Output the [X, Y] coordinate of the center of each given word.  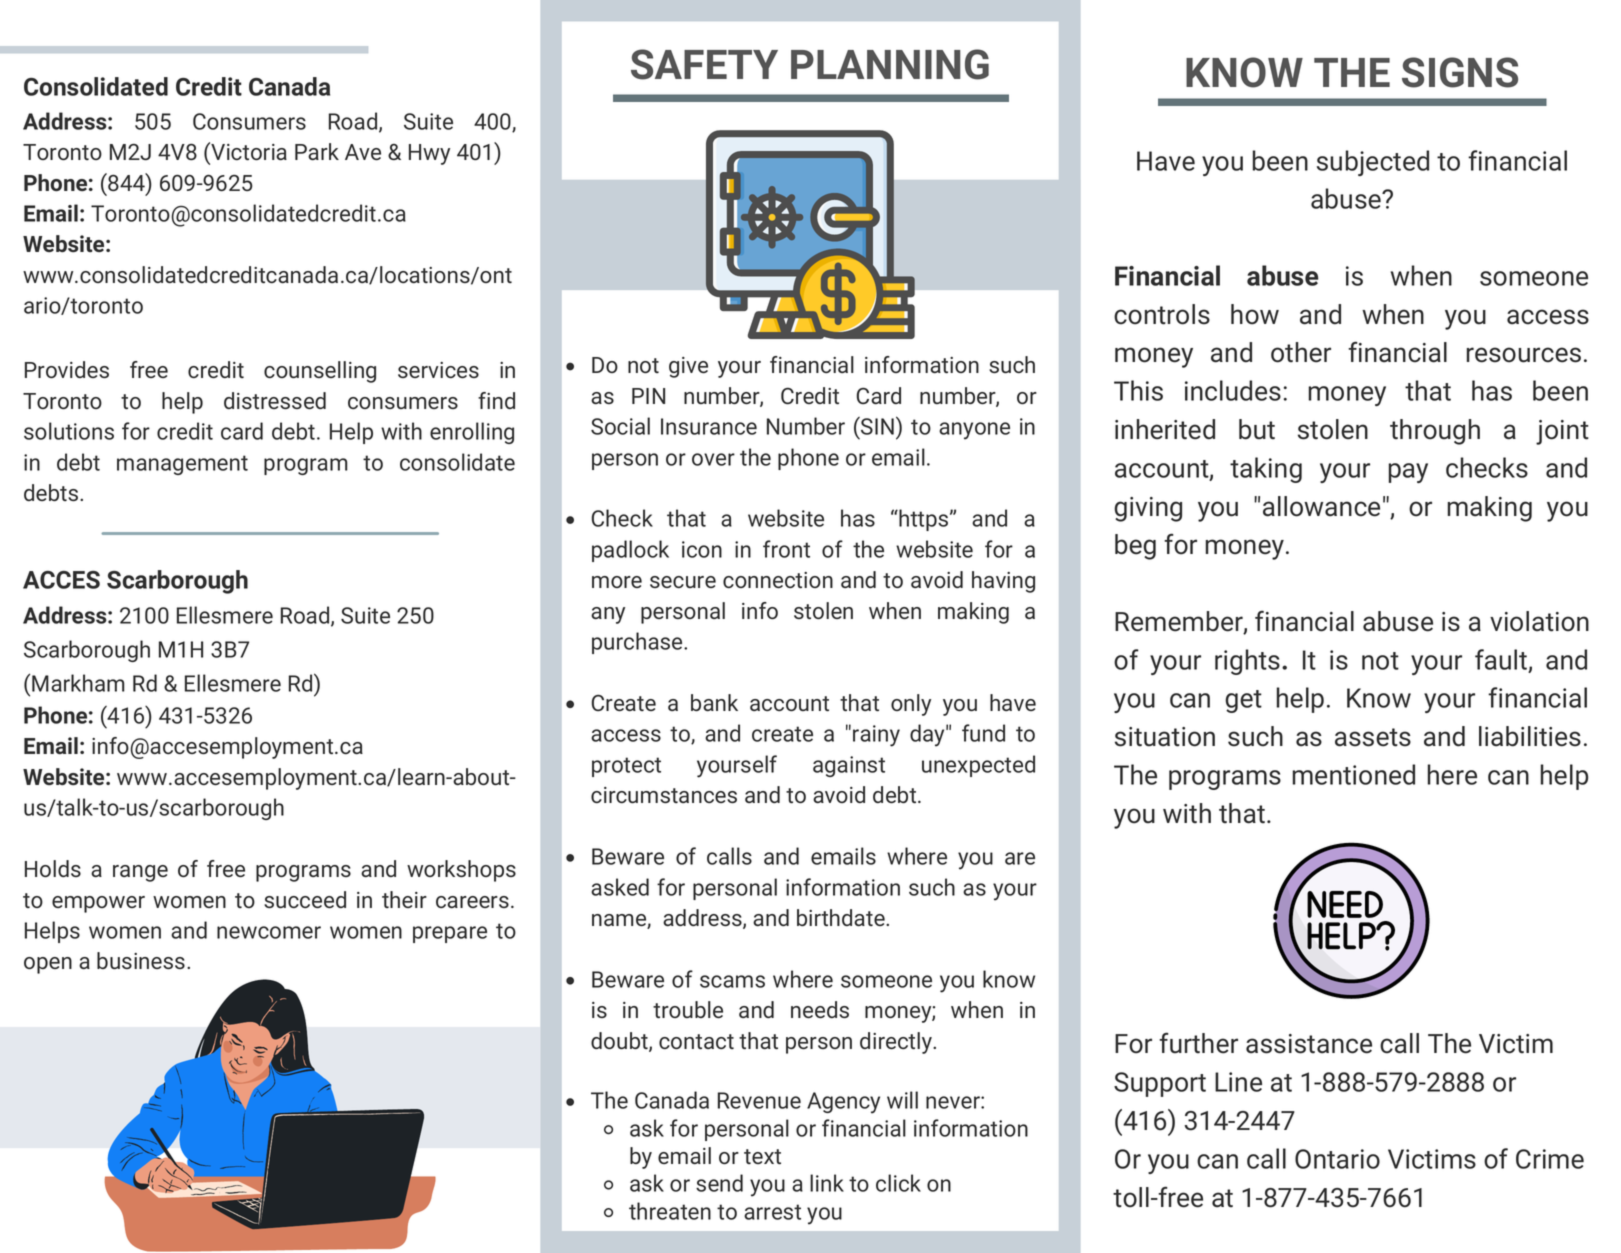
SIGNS [1460, 72]
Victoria [248, 151]
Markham [78, 683]
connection [778, 580]
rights [1247, 662]
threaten [670, 1211]
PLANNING [890, 64]
